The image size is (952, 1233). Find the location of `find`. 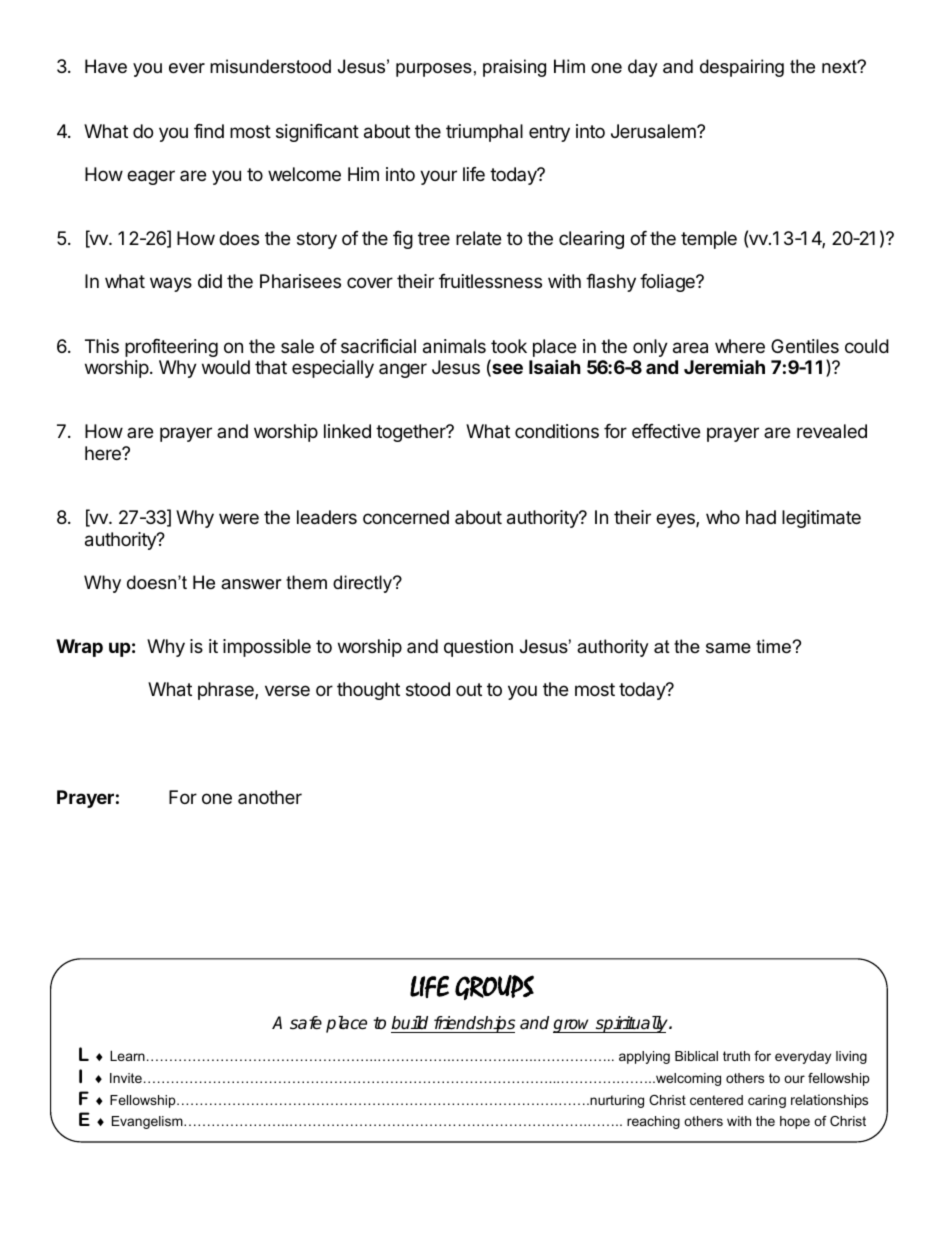

find is located at coordinates (209, 131).
